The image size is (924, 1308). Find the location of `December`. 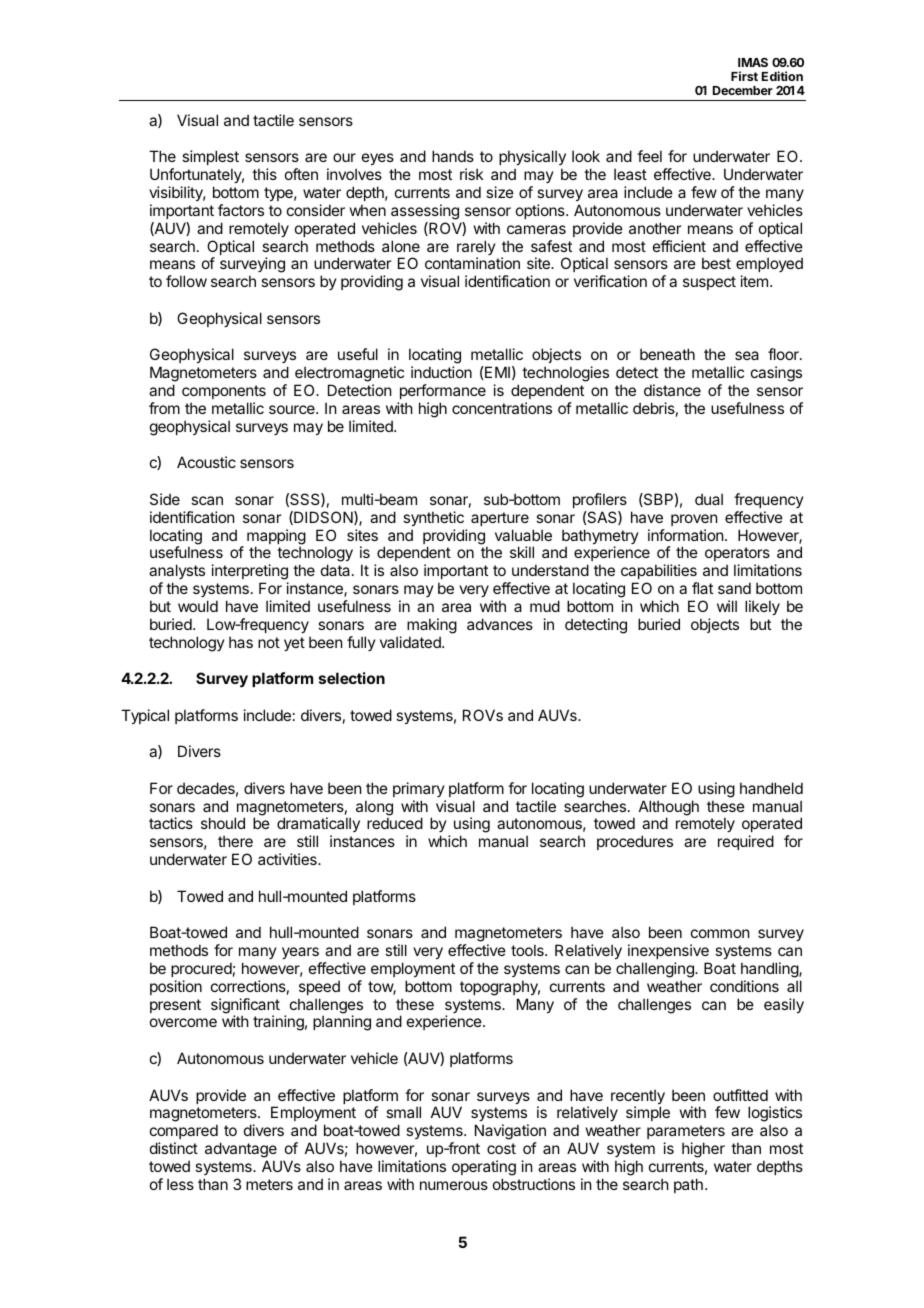

December is located at coordinates (743, 90).
